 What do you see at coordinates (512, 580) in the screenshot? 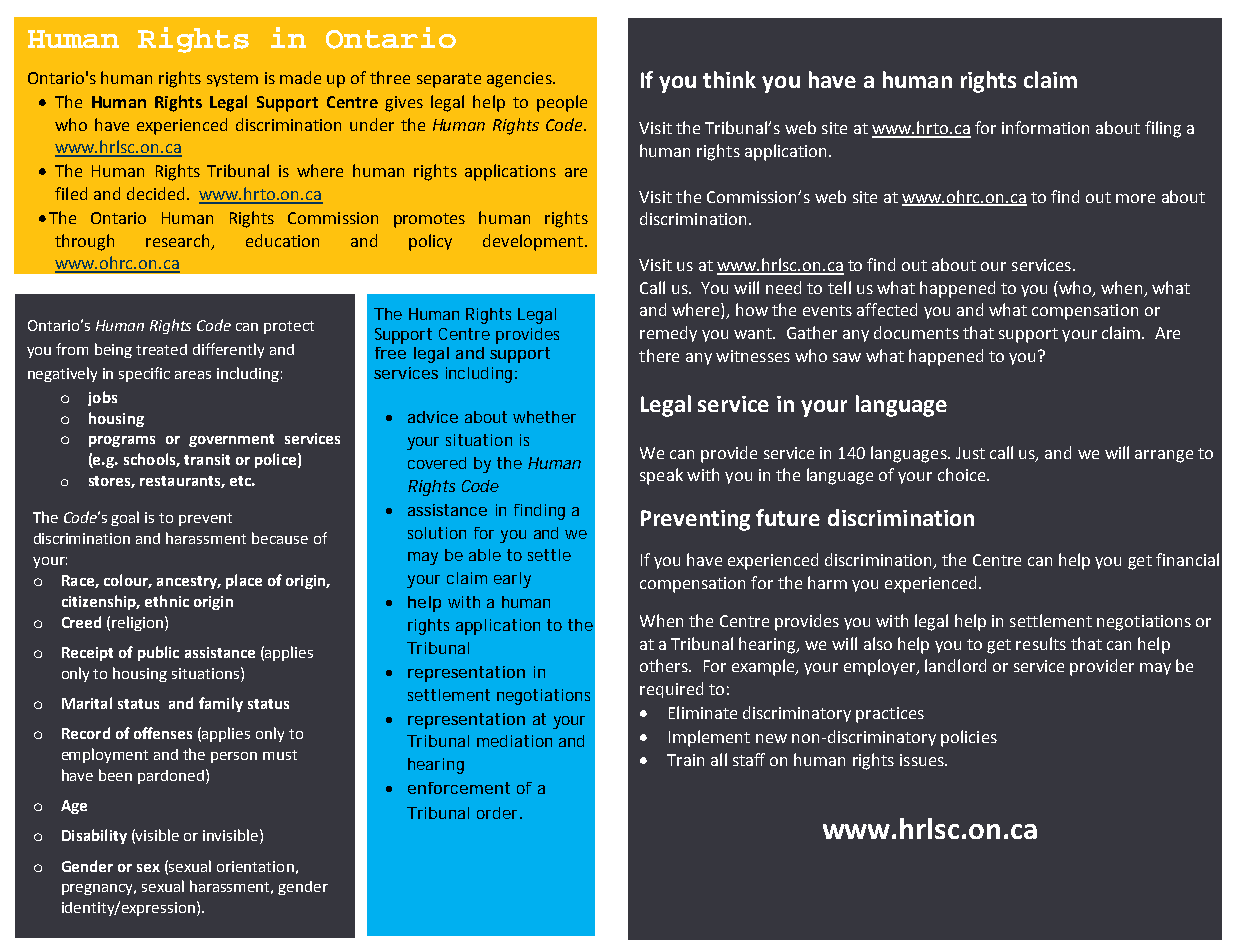
I see `early` at bounding box center [512, 580].
